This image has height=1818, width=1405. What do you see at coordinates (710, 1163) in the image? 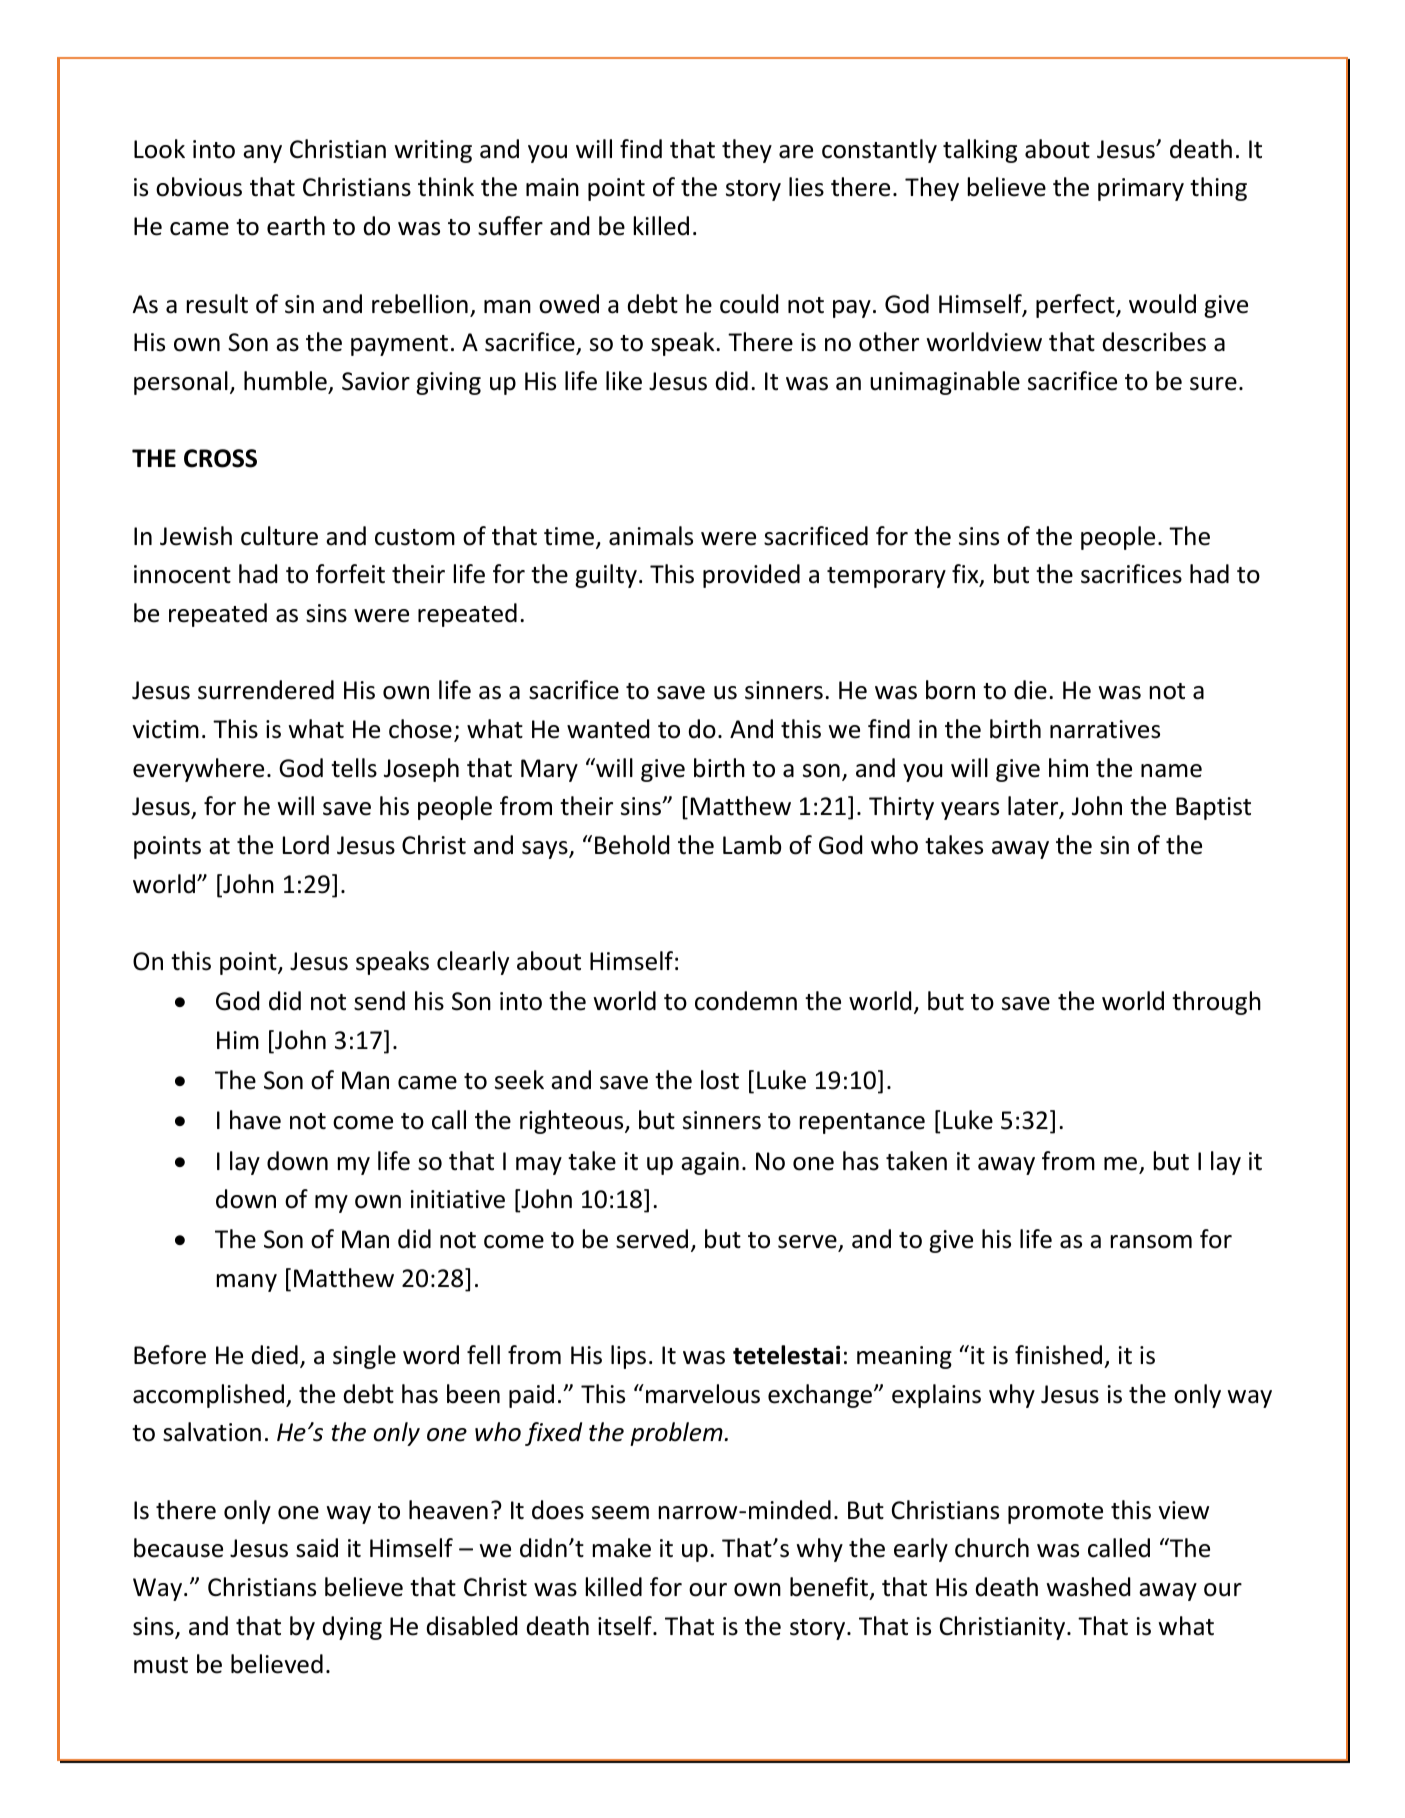
I see `again` at bounding box center [710, 1163].
